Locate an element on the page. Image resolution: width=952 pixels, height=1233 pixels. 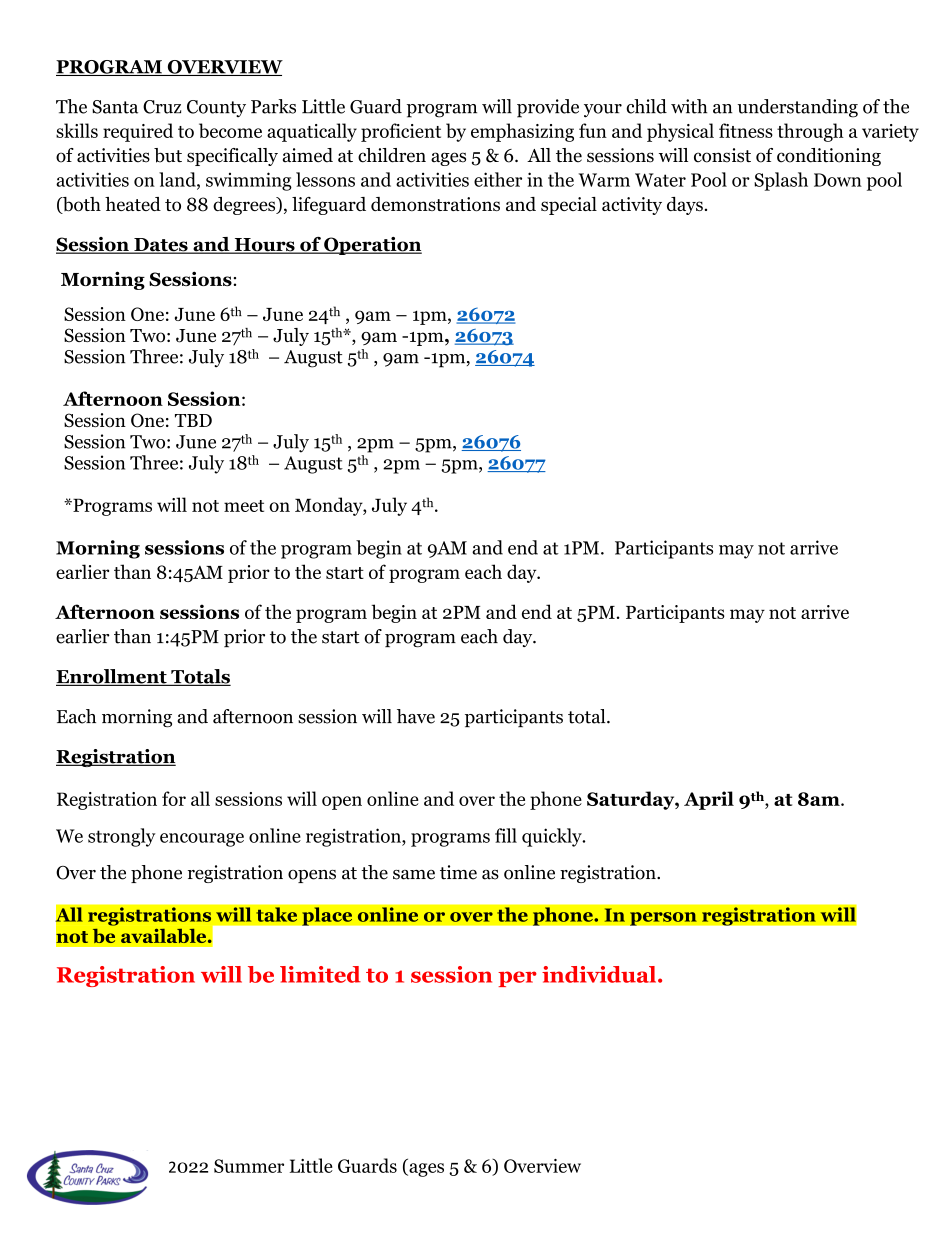
emphasizing is located at coordinates (522, 132).
